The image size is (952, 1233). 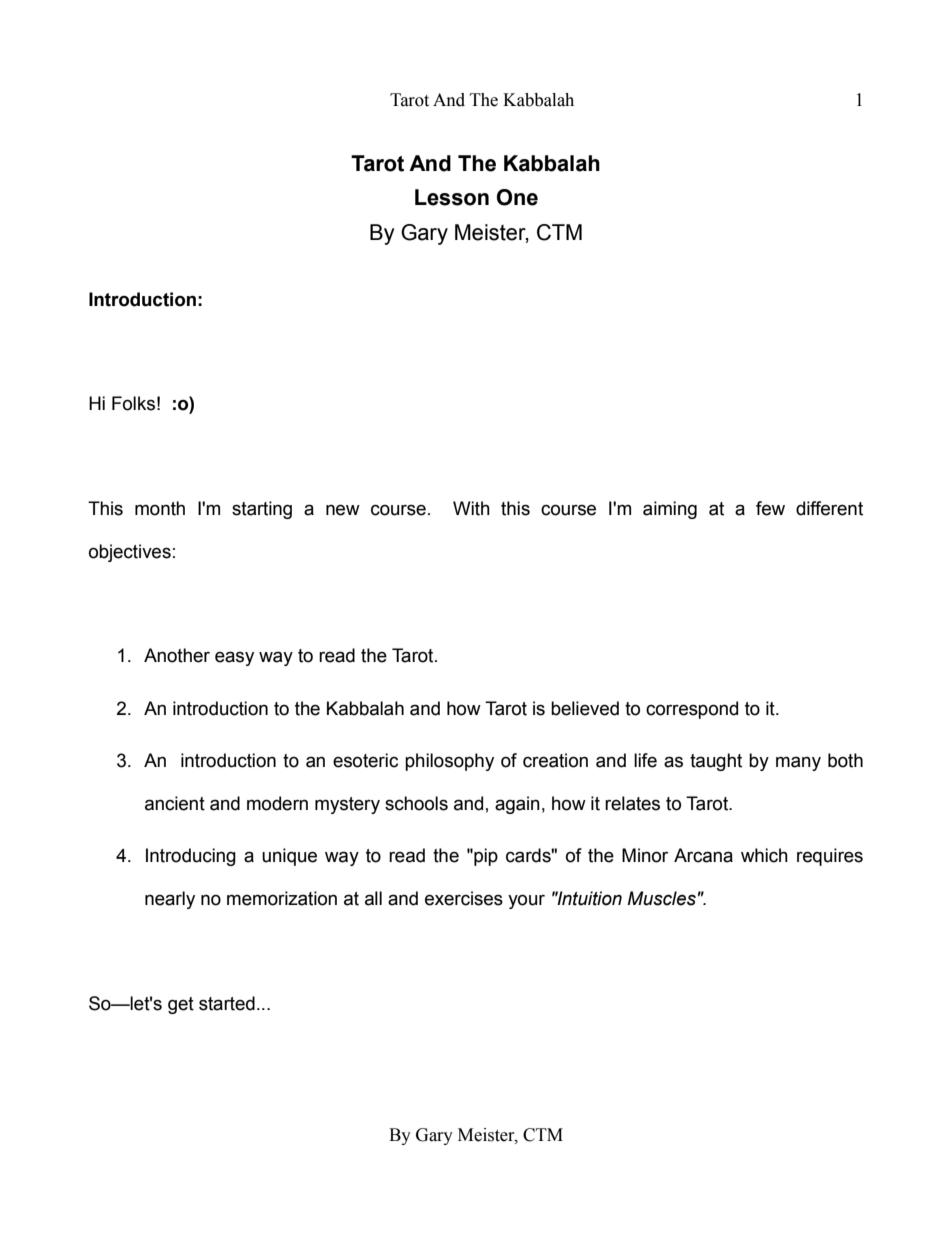 I want to click on One, so click(x=517, y=197).
